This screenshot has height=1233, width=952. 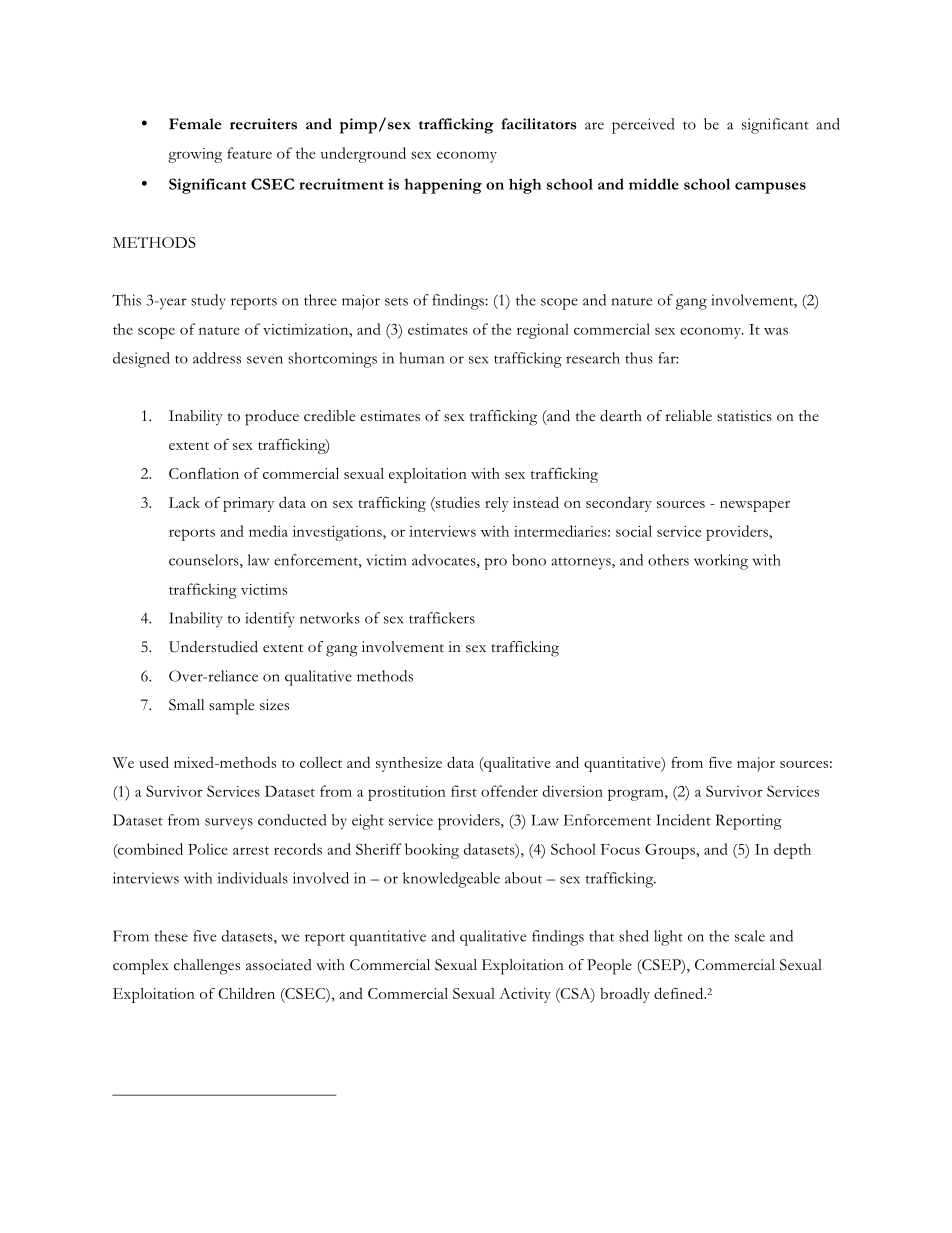 I want to click on middle, so click(x=654, y=184).
